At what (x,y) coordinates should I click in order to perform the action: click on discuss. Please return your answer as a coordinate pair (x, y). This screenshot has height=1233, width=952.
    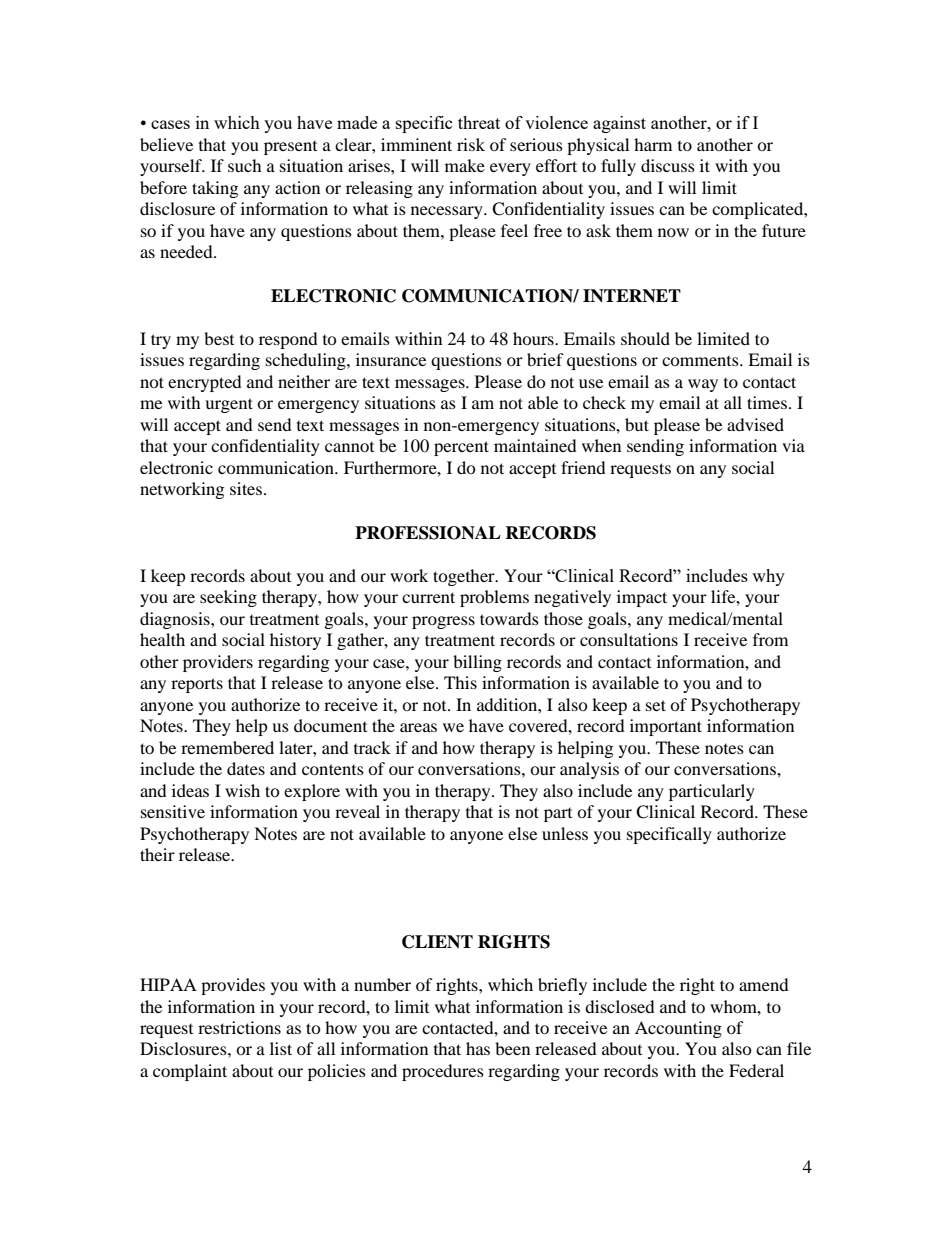
    Looking at the image, I should click on (668, 165).
